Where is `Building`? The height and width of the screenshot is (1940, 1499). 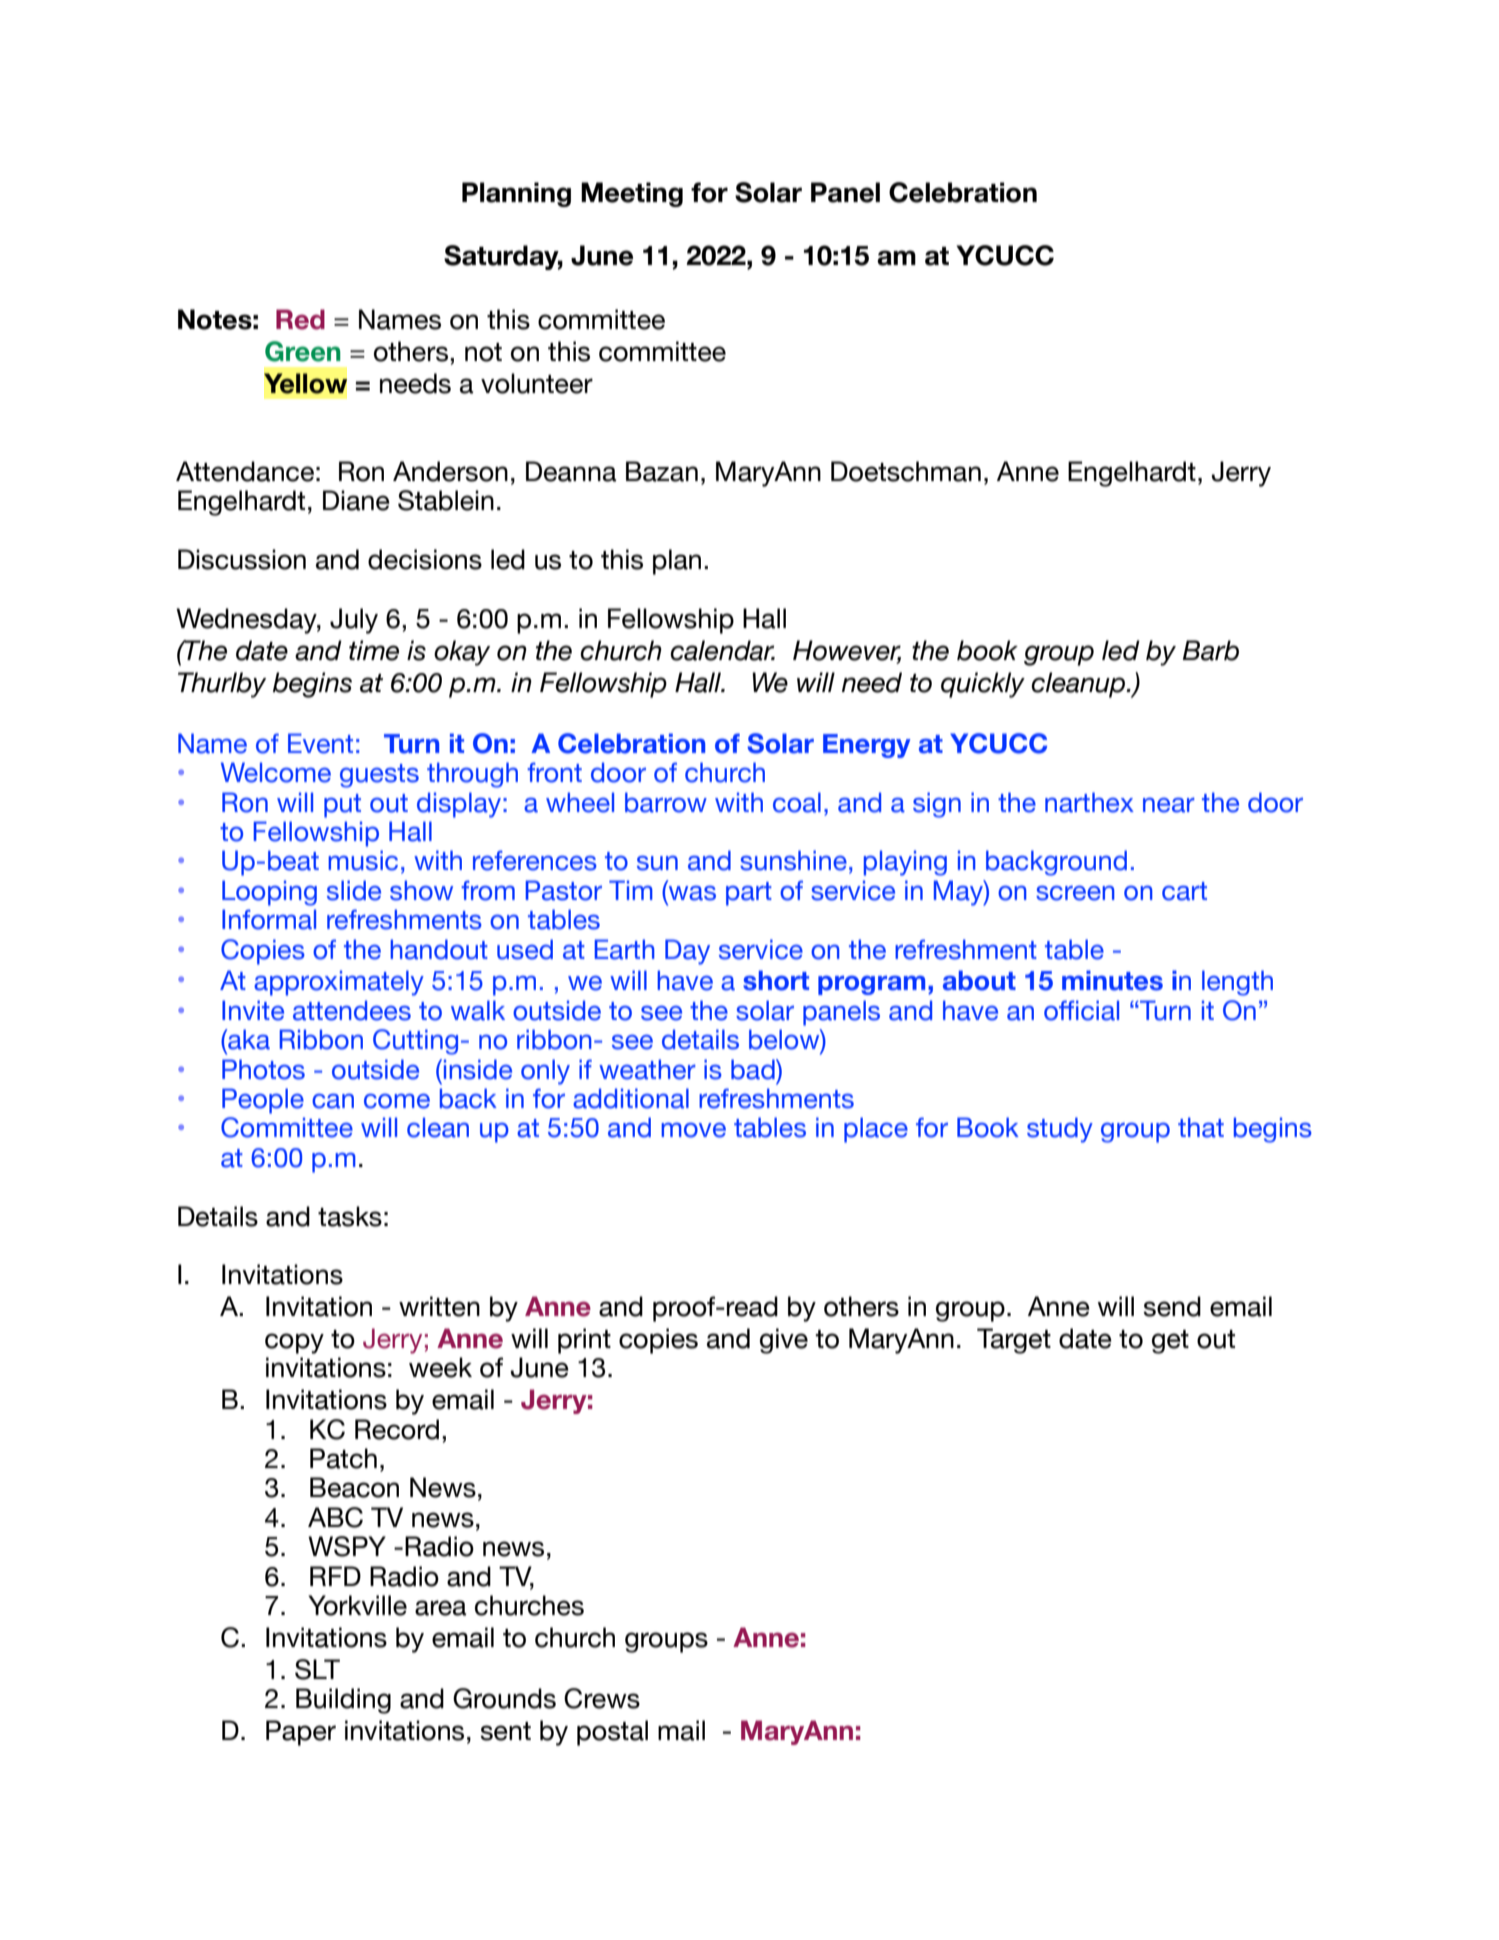
Building is located at coordinates (343, 1701).
